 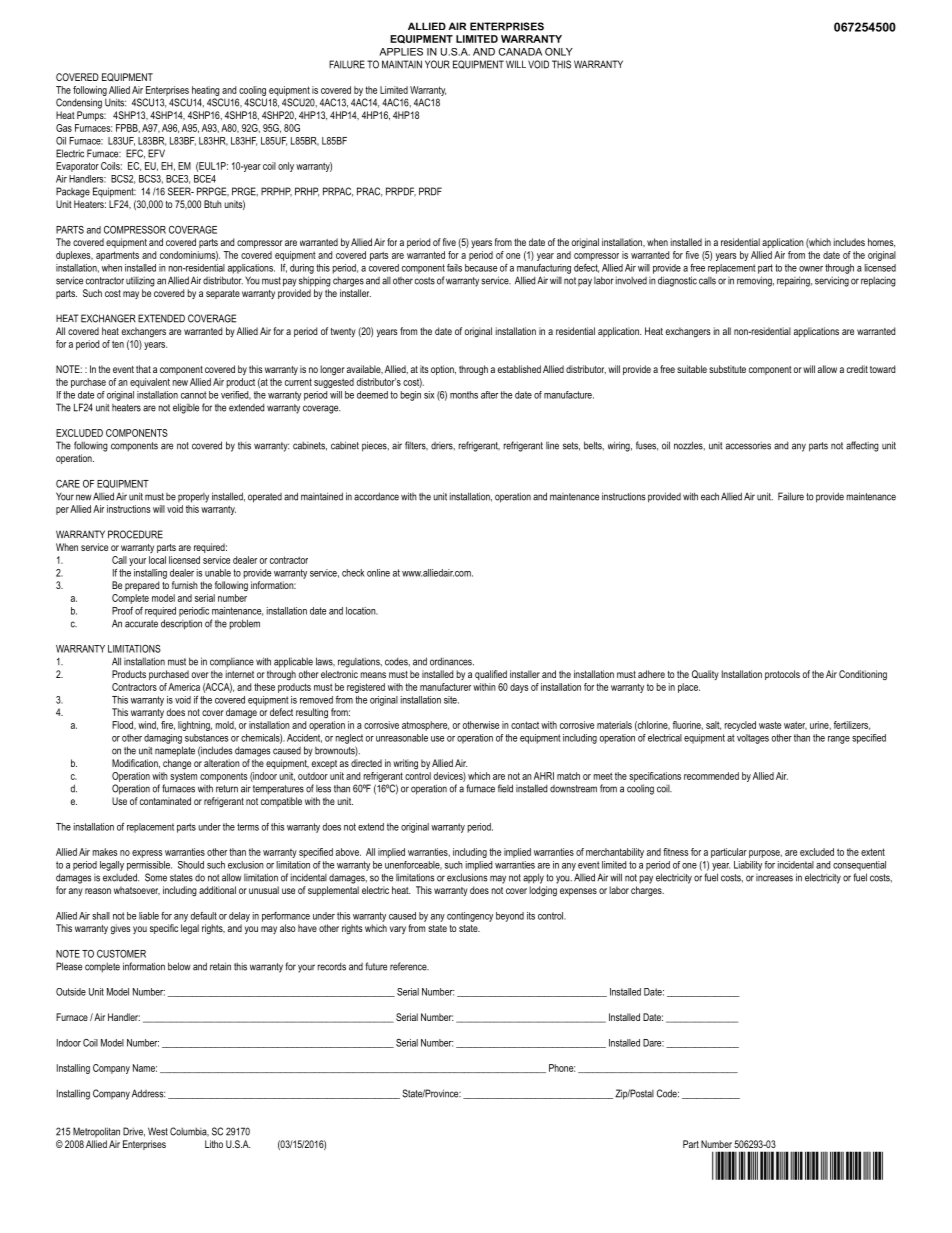 What do you see at coordinates (142, 586) in the screenshot?
I see `prepared` at bounding box center [142, 586].
